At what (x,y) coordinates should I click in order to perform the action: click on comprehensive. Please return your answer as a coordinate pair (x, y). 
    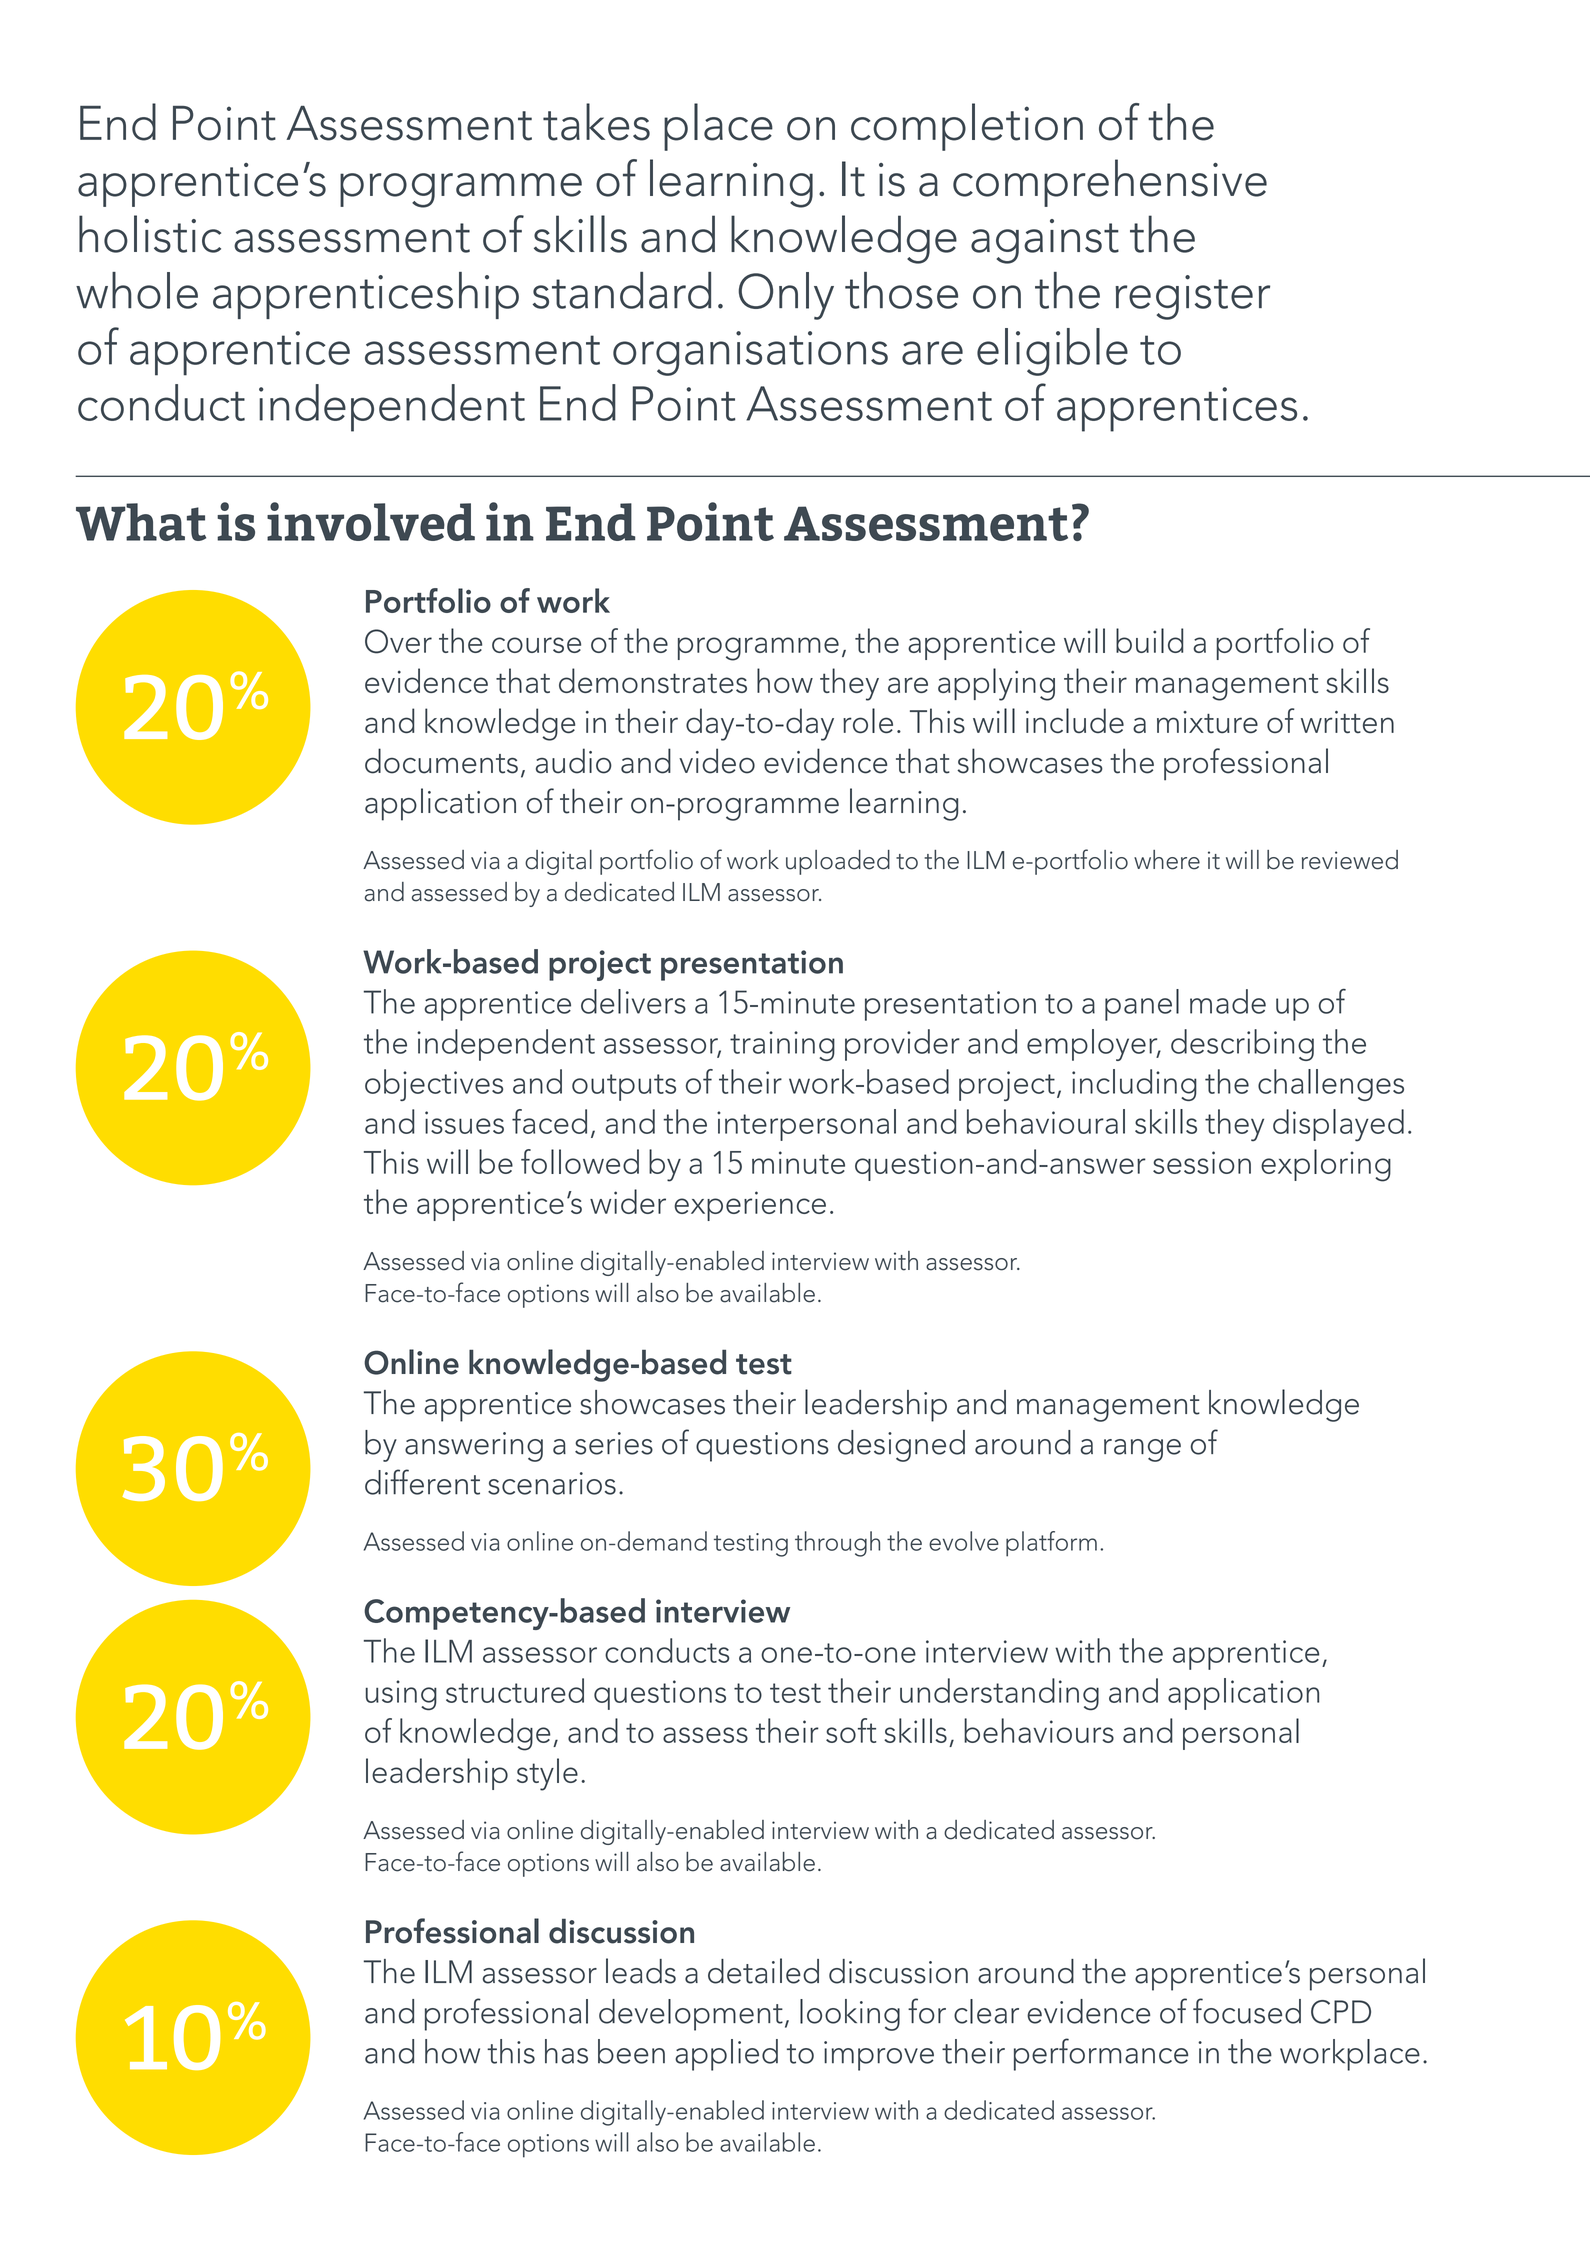
    Looking at the image, I should click on (1110, 183).
